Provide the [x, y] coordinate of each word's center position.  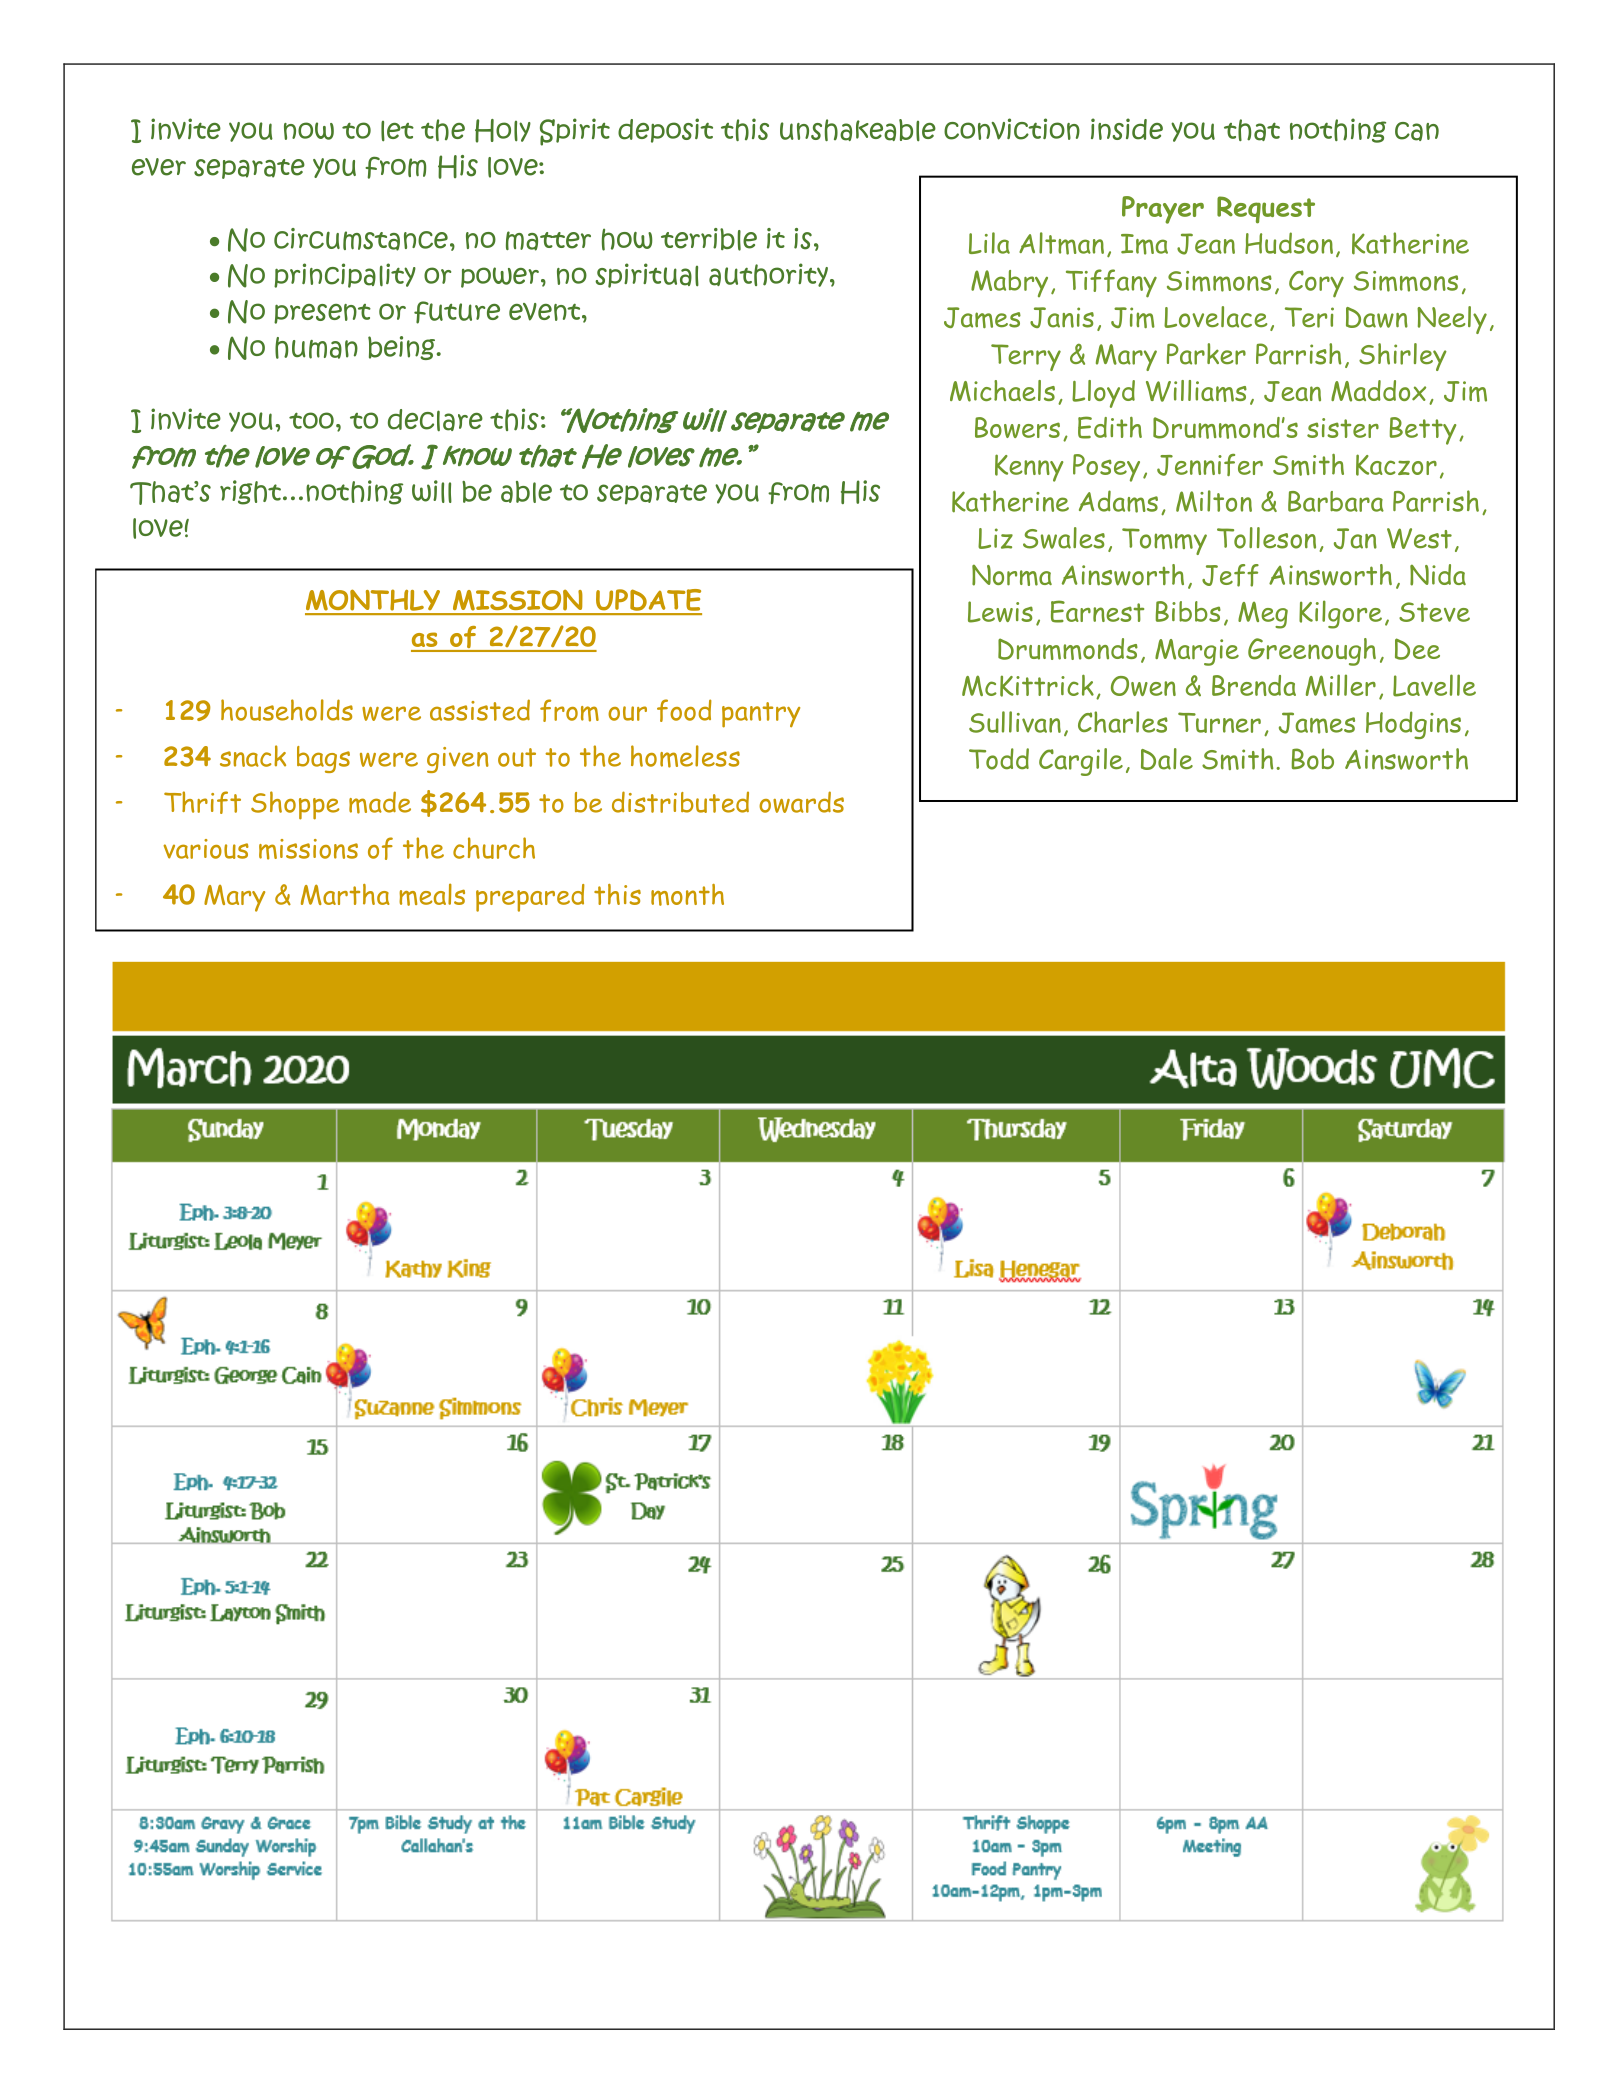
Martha [345, 894]
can [1417, 131]
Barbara [1336, 501]
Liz [995, 538]
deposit [665, 130]
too [311, 420]
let [397, 131]
